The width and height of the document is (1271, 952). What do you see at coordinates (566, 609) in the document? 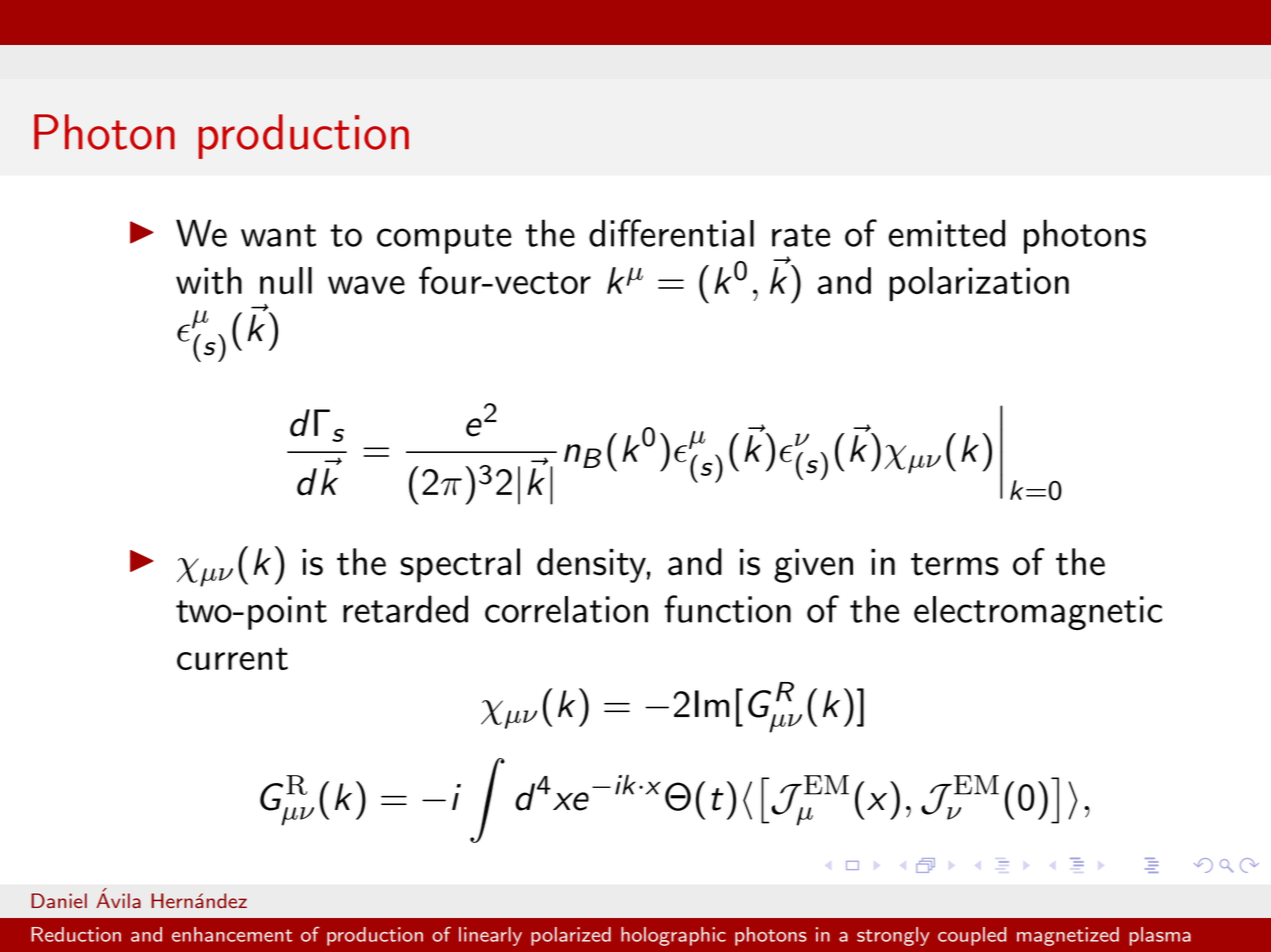
I see `correlation` at bounding box center [566, 609].
